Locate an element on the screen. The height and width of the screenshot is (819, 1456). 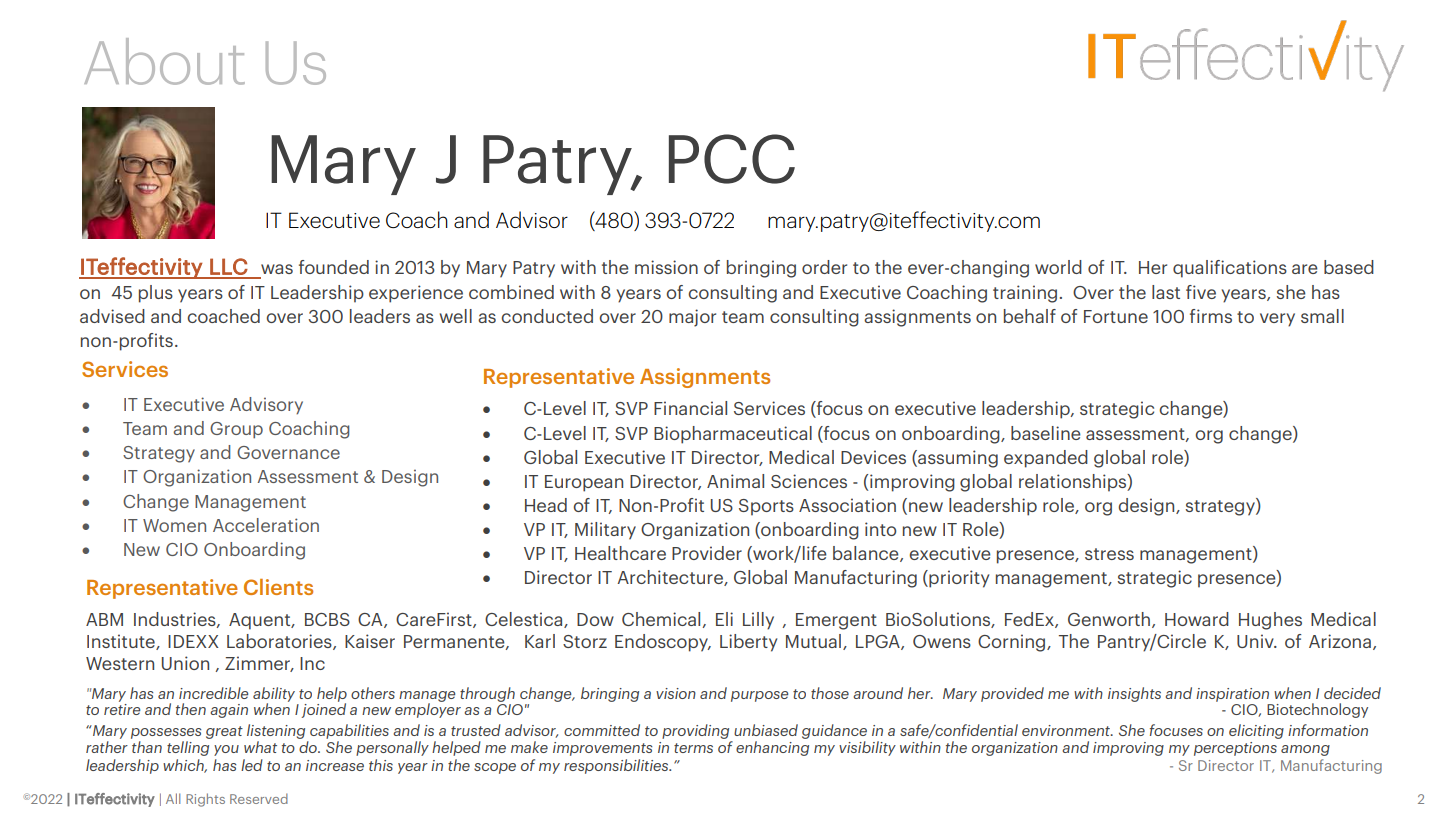
About is located at coordinates (164, 61).
